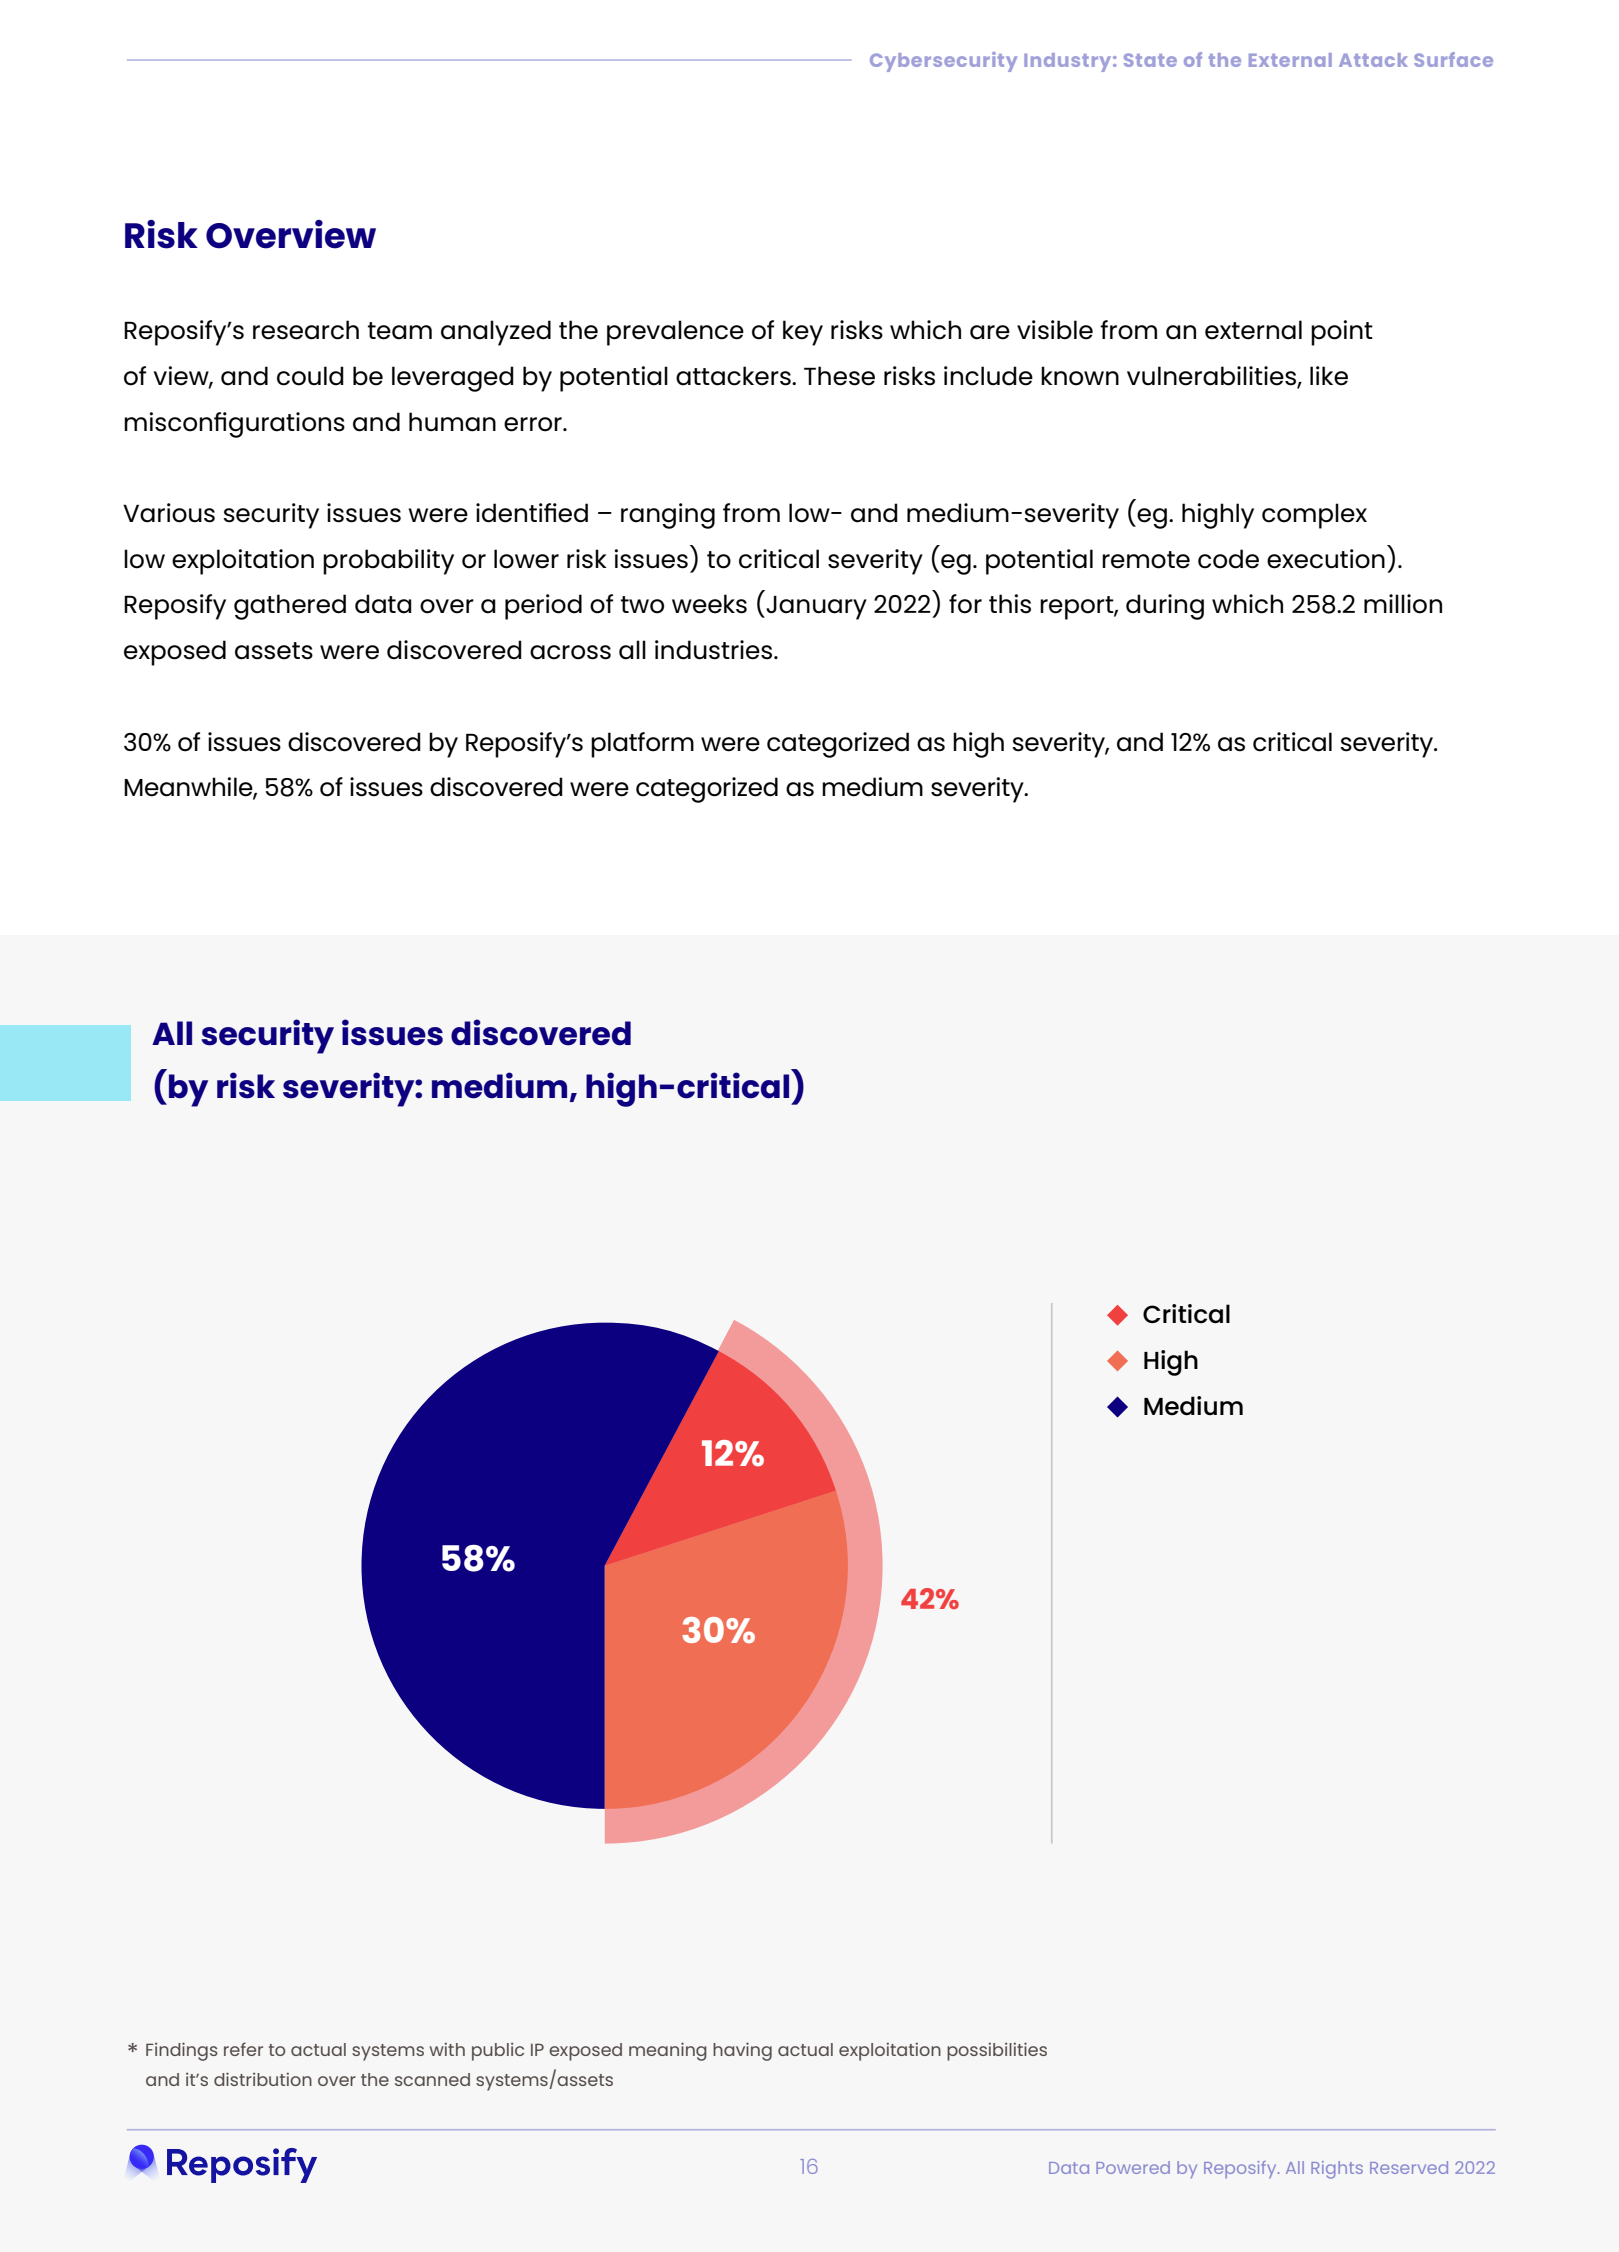 This screenshot has height=2252, width=1619. What do you see at coordinates (1403, 604) in the screenshot?
I see `million` at bounding box center [1403, 604].
